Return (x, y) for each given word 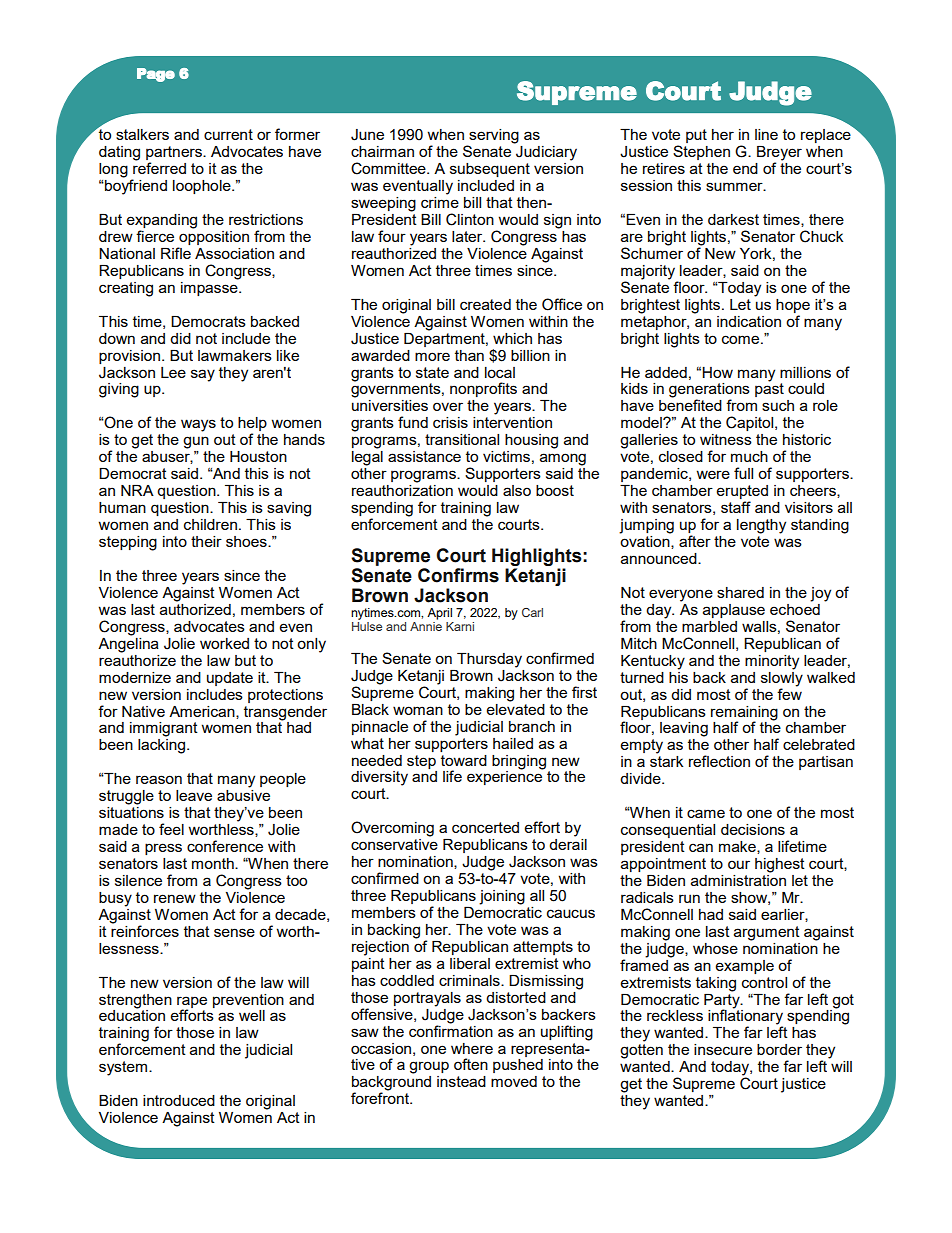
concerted (485, 827)
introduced (179, 1100)
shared (740, 592)
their (206, 541)
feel (171, 829)
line (766, 134)
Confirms (458, 575)
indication (749, 321)
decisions (753, 829)
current (228, 134)
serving (493, 137)
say (203, 375)
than (469, 355)
